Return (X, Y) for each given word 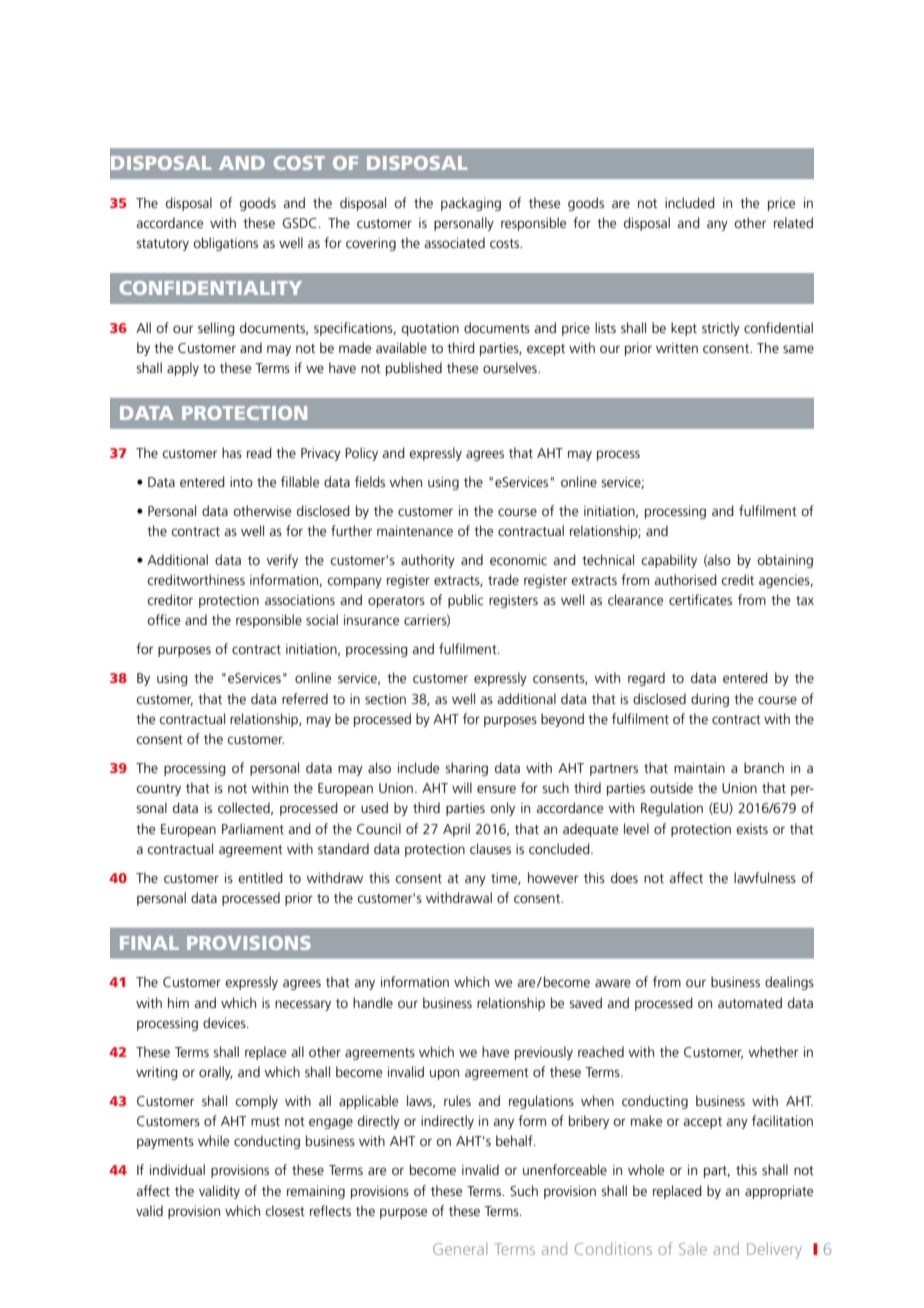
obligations (225, 244)
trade (503, 579)
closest (285, 1210)
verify (282, 561)
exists (752, 829)
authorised (686, 579)
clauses (490, 848)
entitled (260, 877)
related (793, 222)
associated (455, 242)
